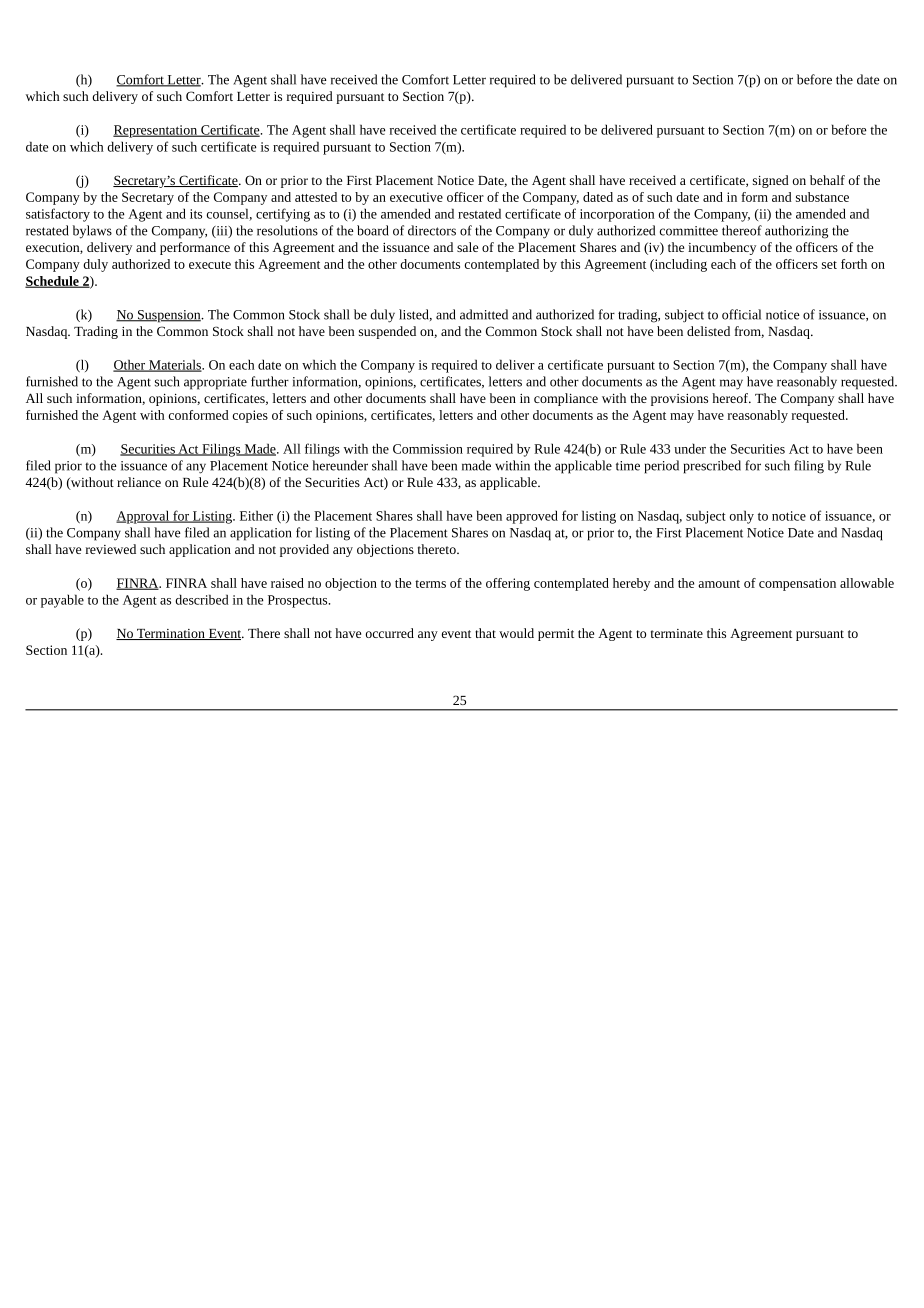 Image resolution: width=924 pixels, height=1308 pixels. I want to click on signed, so click(771, 181).
